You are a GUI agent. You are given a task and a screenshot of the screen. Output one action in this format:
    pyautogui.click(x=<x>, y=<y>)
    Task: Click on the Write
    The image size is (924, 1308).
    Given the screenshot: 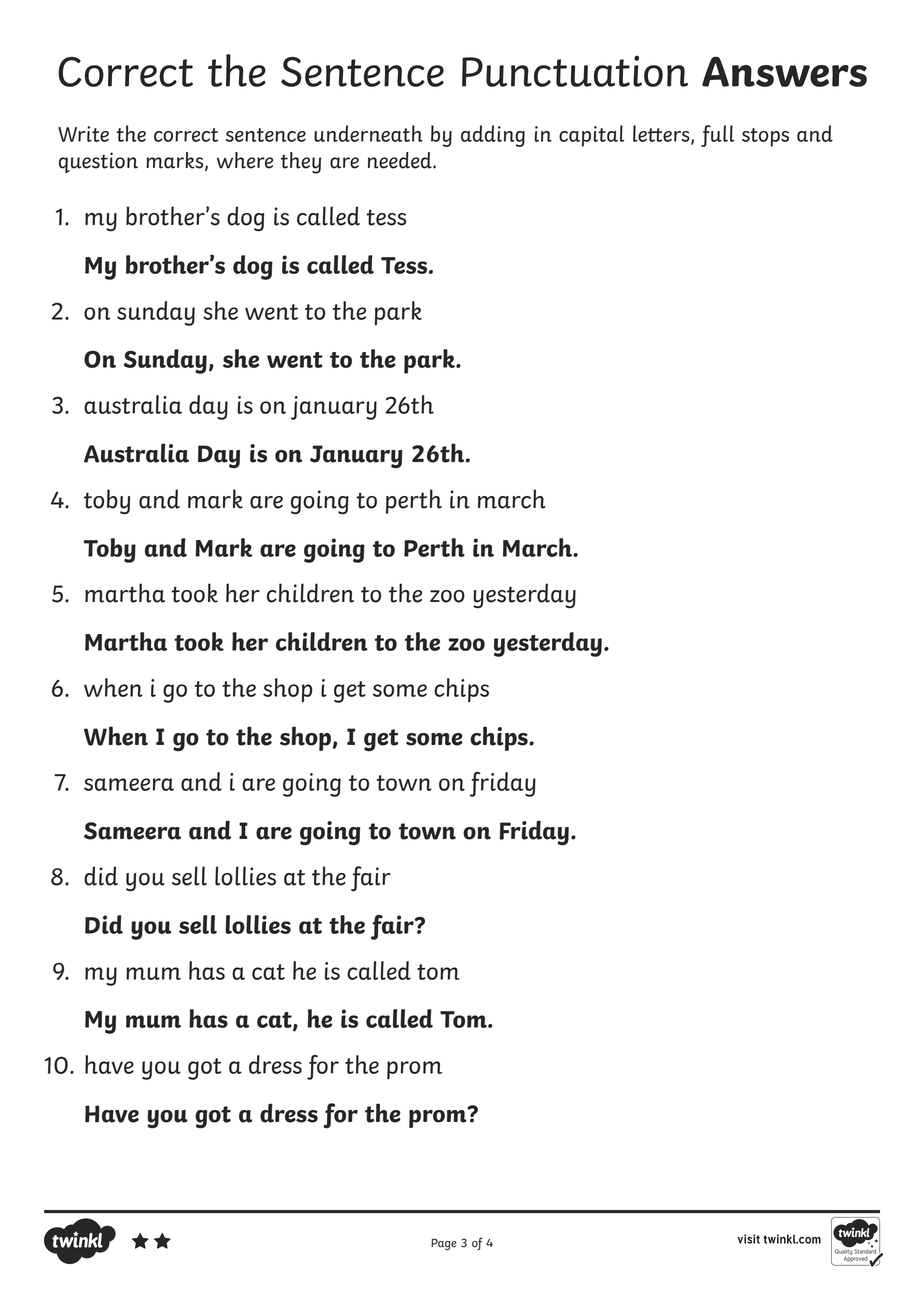 What is the action you would take?
    pyautogui.click(x=83, y=134)
